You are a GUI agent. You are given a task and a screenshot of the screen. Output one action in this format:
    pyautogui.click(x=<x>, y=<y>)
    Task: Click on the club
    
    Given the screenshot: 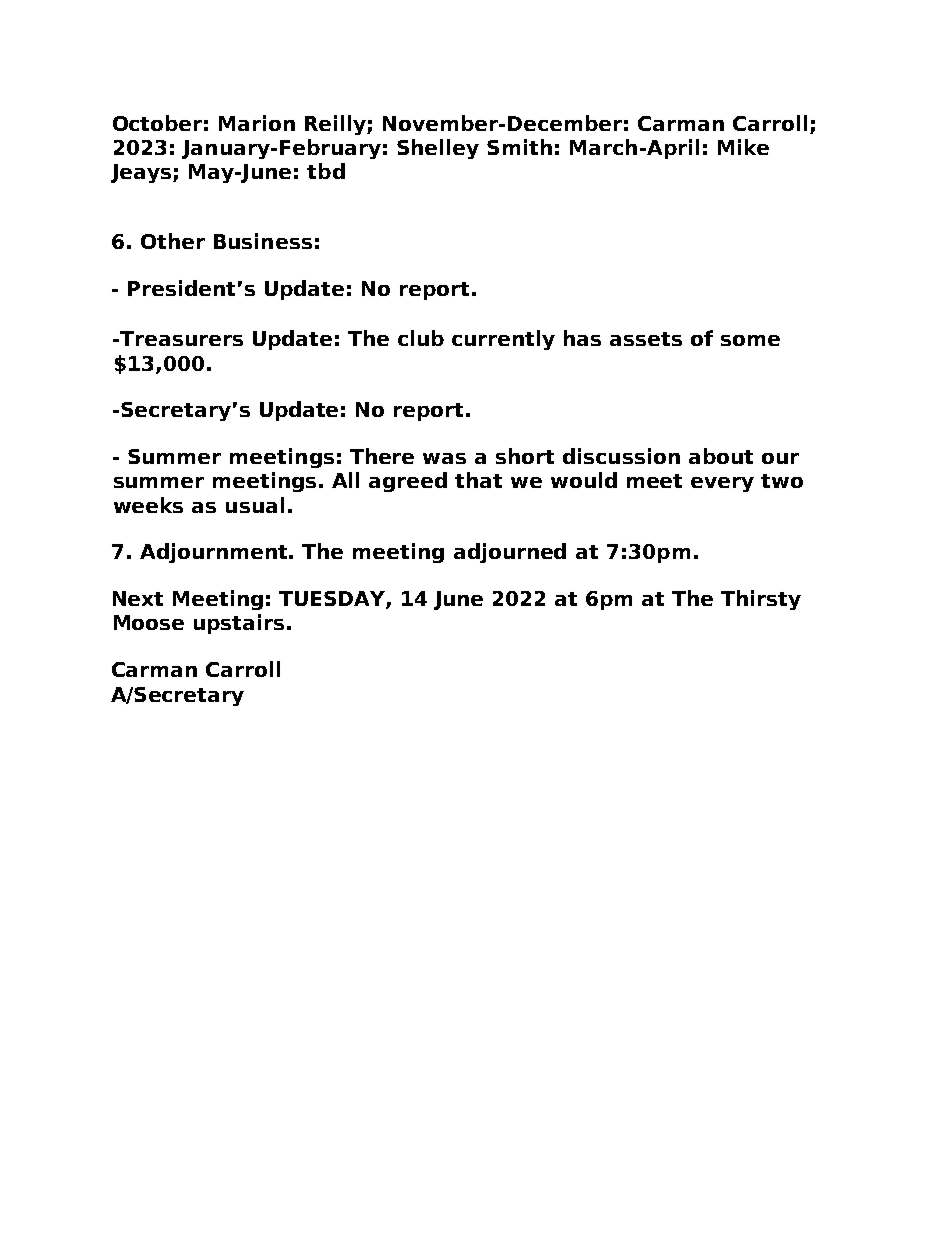 What is the action you would take?
    pyautogui.click(x=421, y=338)
